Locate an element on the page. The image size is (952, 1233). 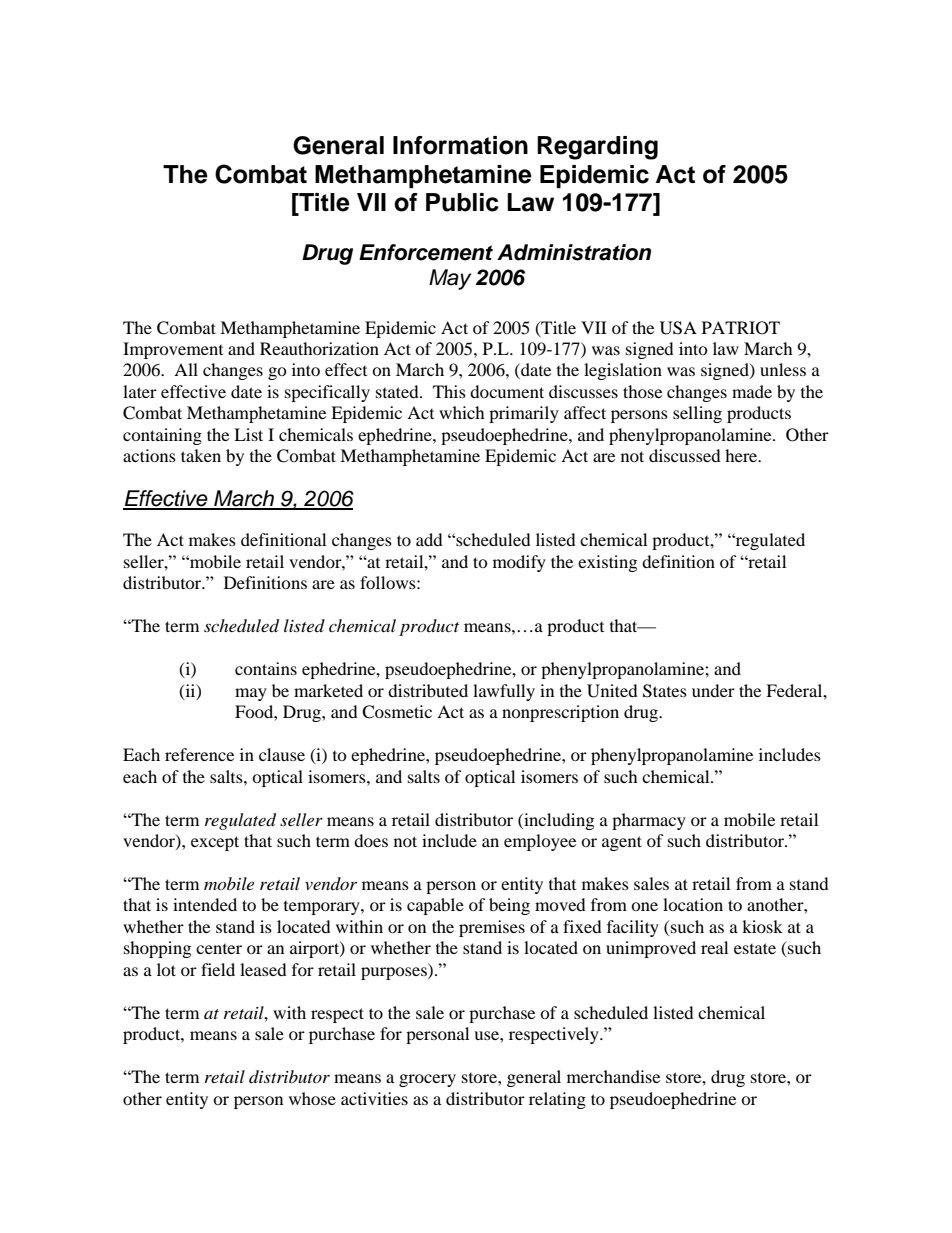
employee is located at coordinates (540, 842).
